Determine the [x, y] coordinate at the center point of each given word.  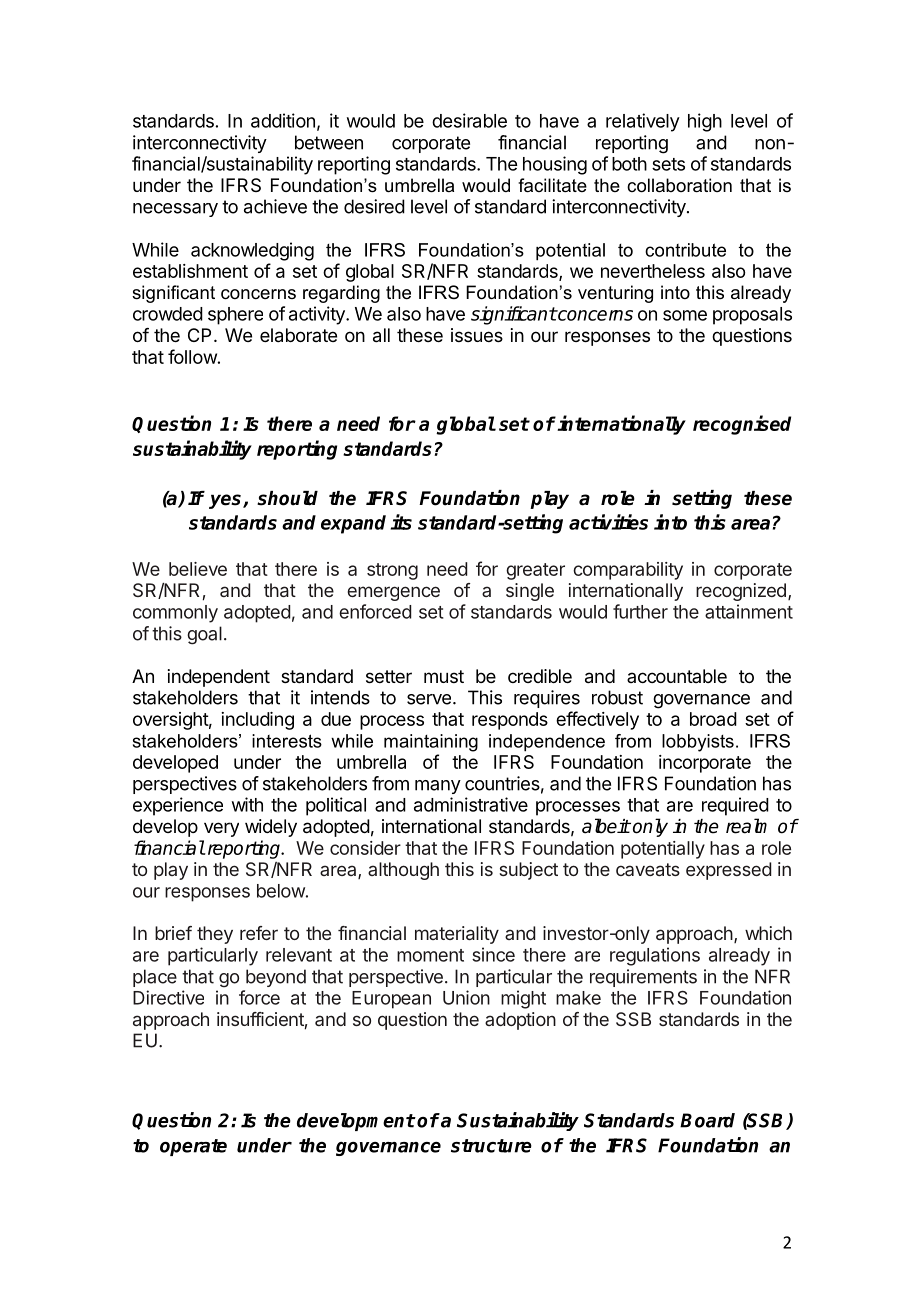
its [401, 522]
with [247, 804]
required [735, 806]
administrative [471, 804]
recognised [742, 425]
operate [193, 1147]
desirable [469, 120]
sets [668, 164]
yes [226, 501]
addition [283, 120]
